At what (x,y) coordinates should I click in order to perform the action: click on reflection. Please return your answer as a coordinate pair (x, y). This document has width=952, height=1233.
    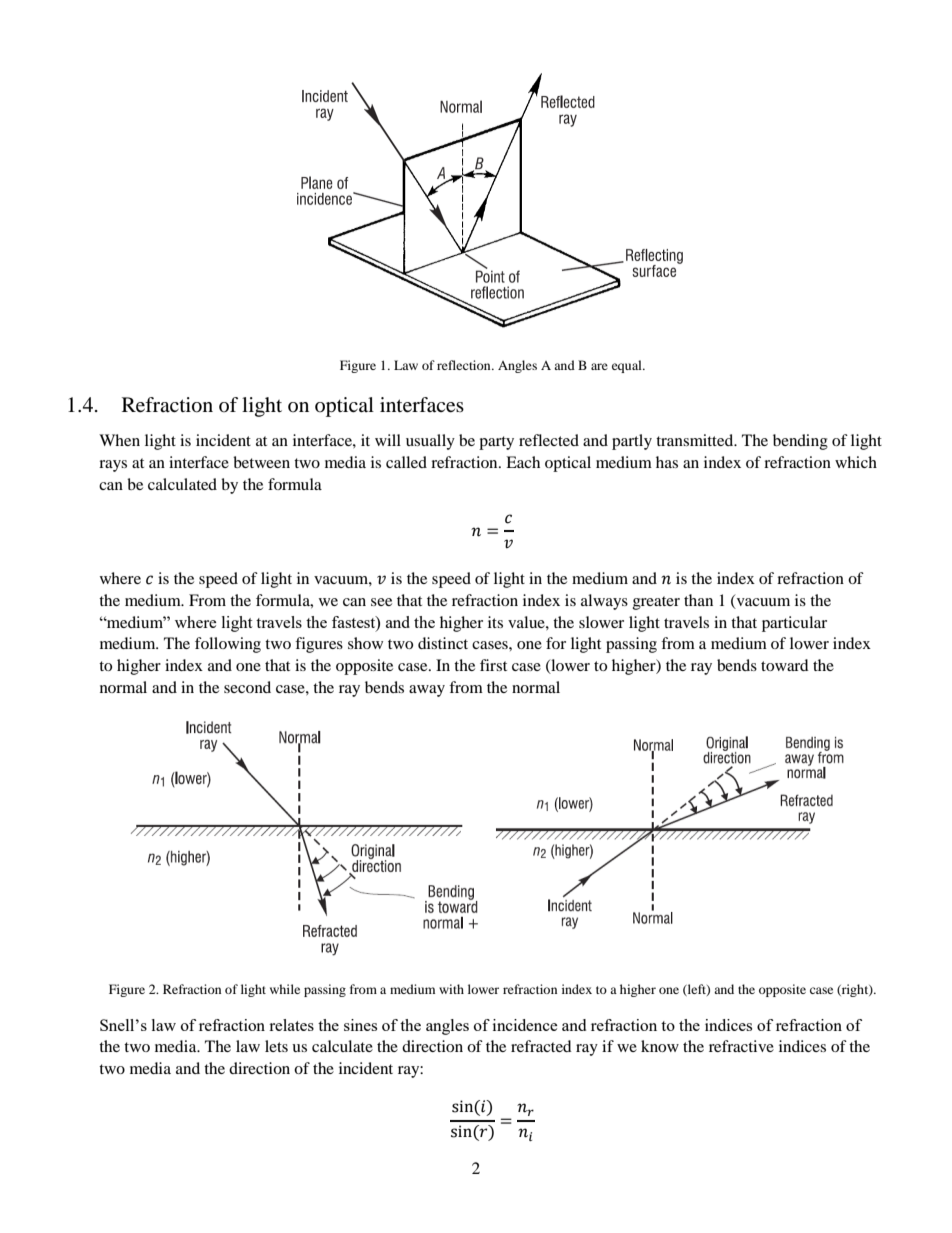
    Looking at the image, I should click on (465, 365).
